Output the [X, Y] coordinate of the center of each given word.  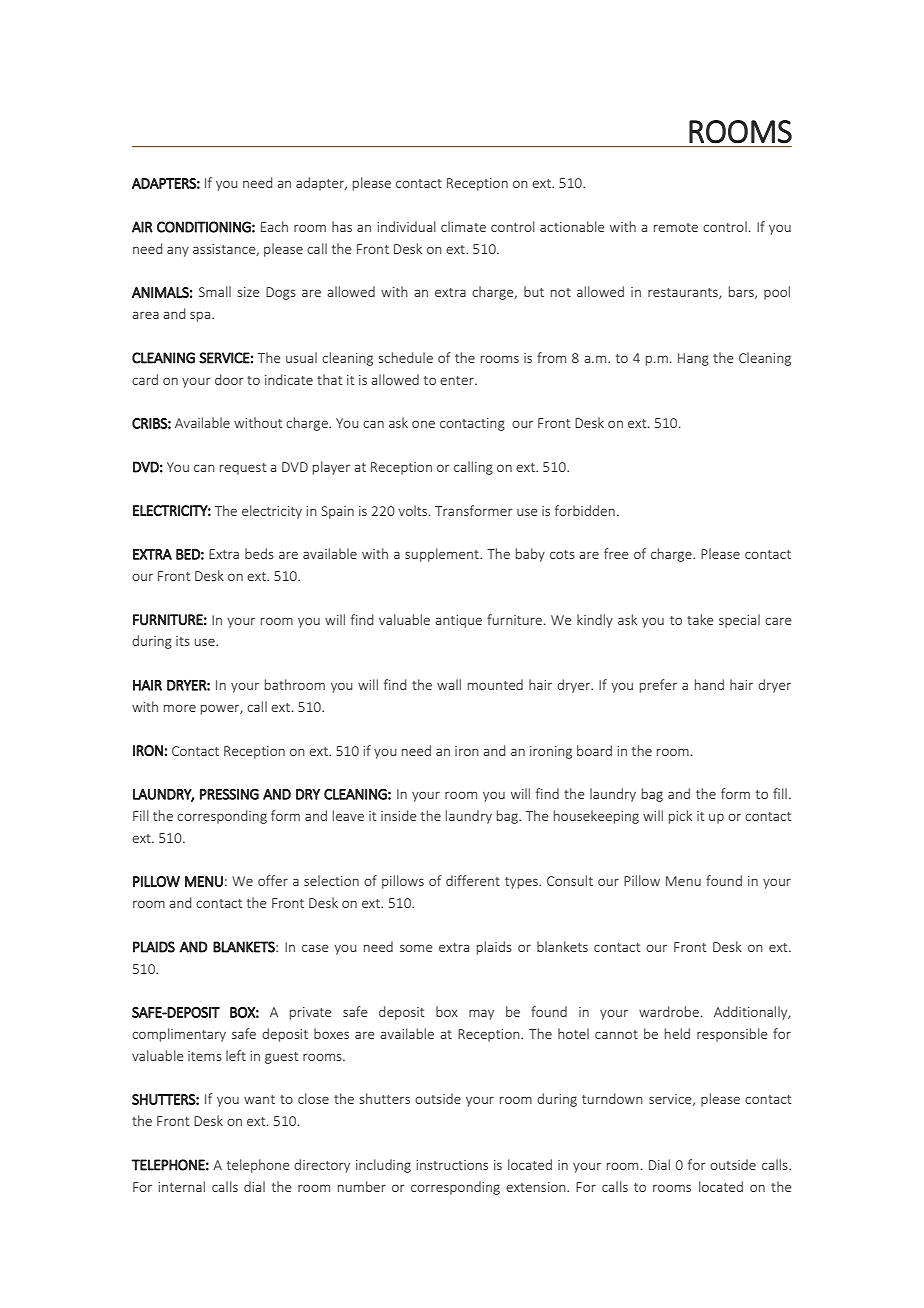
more [180, 708]
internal [181, 1186]
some [416, 948]
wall [449, 684]
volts [414, 510]
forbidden [585, 510]
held [677, 1033]
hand [709, 684]
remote [676, 227]
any [178, 251]
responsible [732, 1035]
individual [406, 226]
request [243, 469]
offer [273, 880]
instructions [452, 1165]
